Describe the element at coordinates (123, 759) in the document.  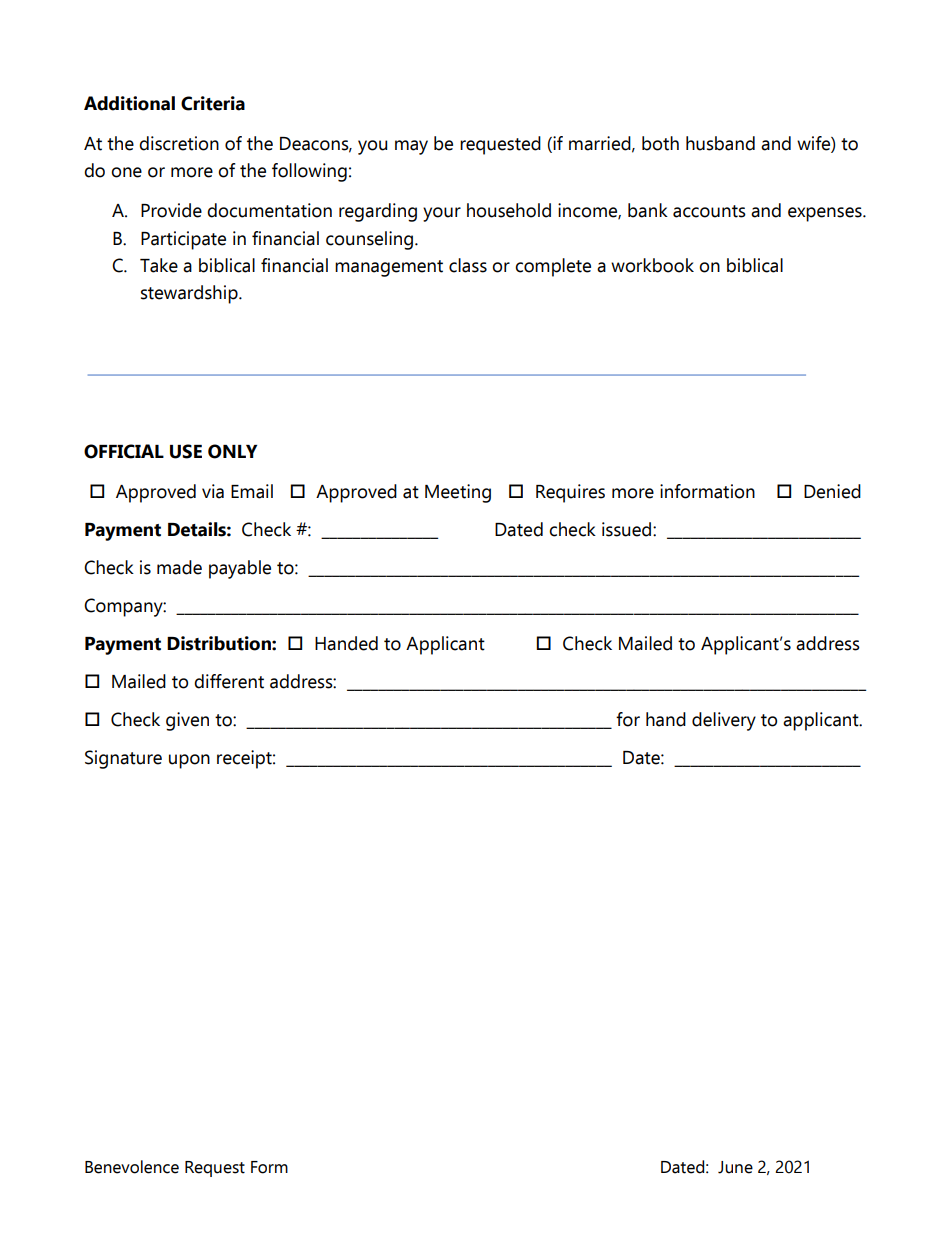
I see `Signature` at that location.
